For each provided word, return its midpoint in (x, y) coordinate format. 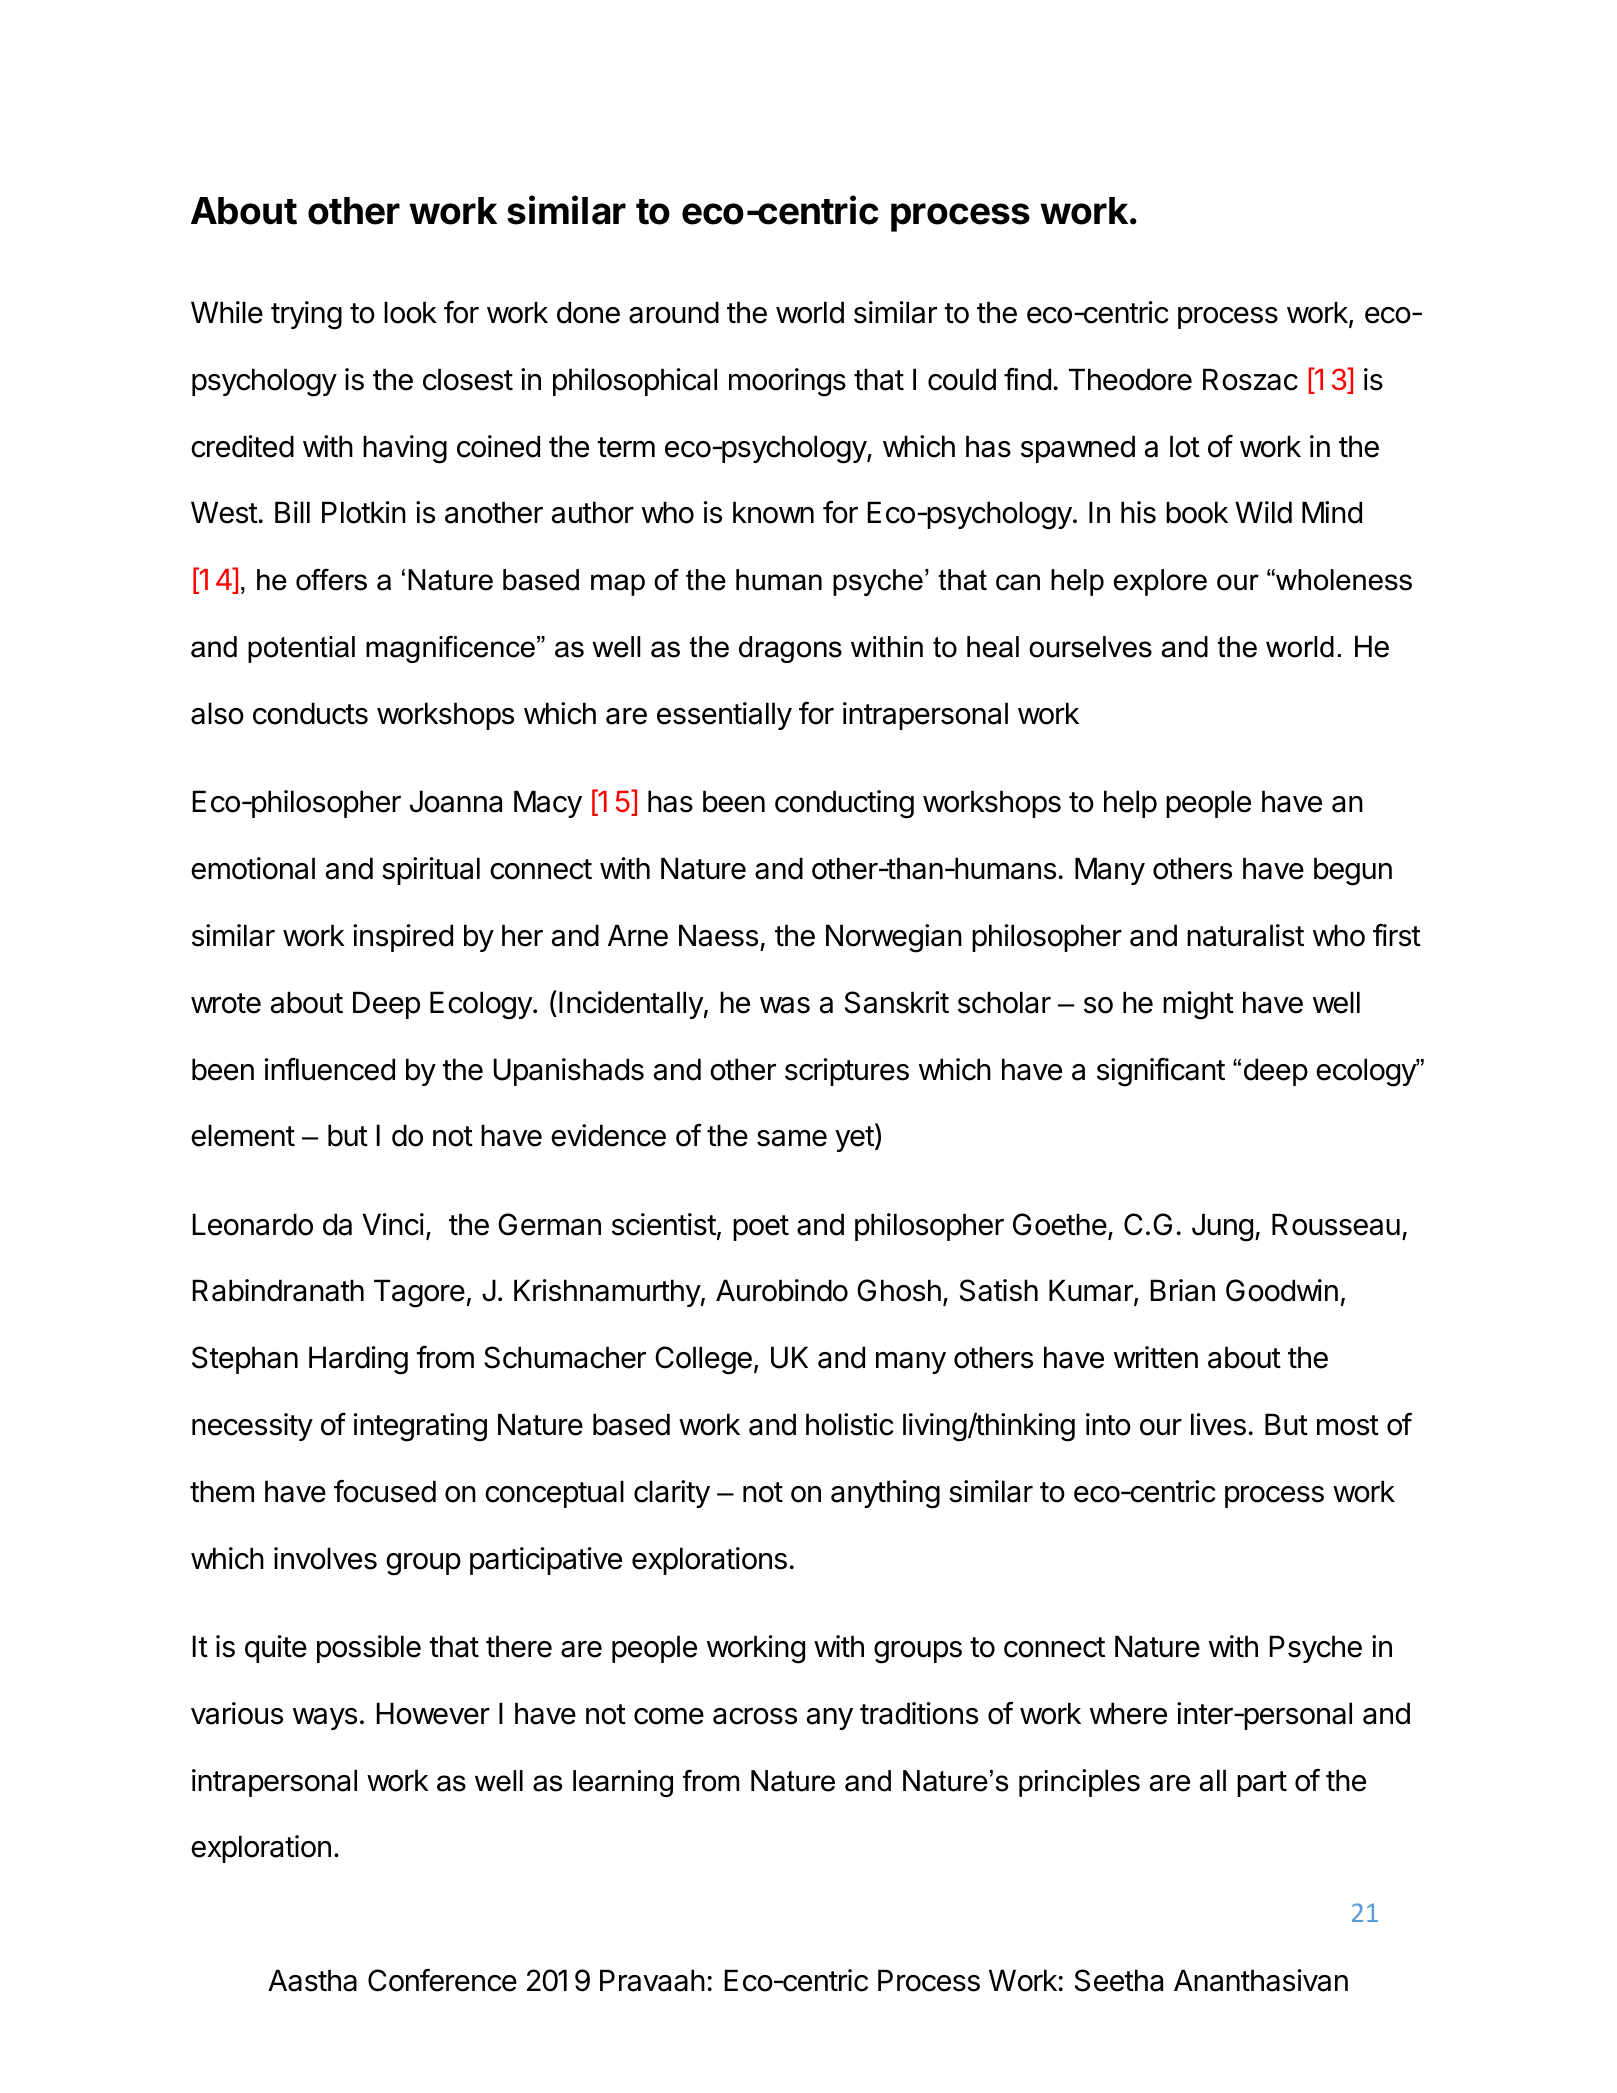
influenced (330, 1069)
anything (885, 1494)
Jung (1222, 1227)
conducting (844, 804)
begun (1353, 871)
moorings (787, 382)
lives (1218, 1424)
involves (325, 1558)
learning (623, 1783)
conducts (310, 713)
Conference (442, 1980)
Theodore (1130, 379)
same (792, 1138)
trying (306, 315)
